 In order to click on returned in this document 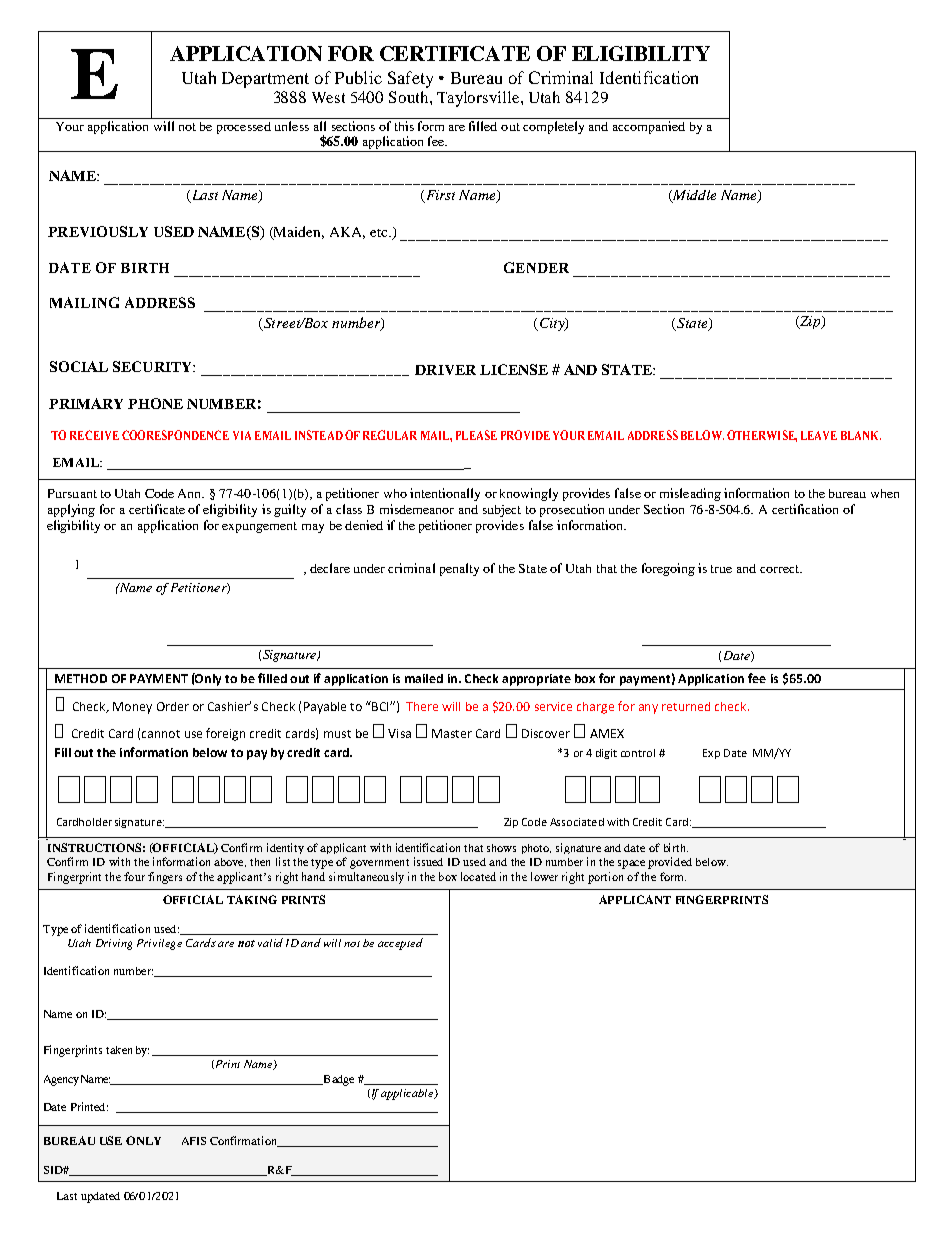, I will do `click(686, 706)`.
